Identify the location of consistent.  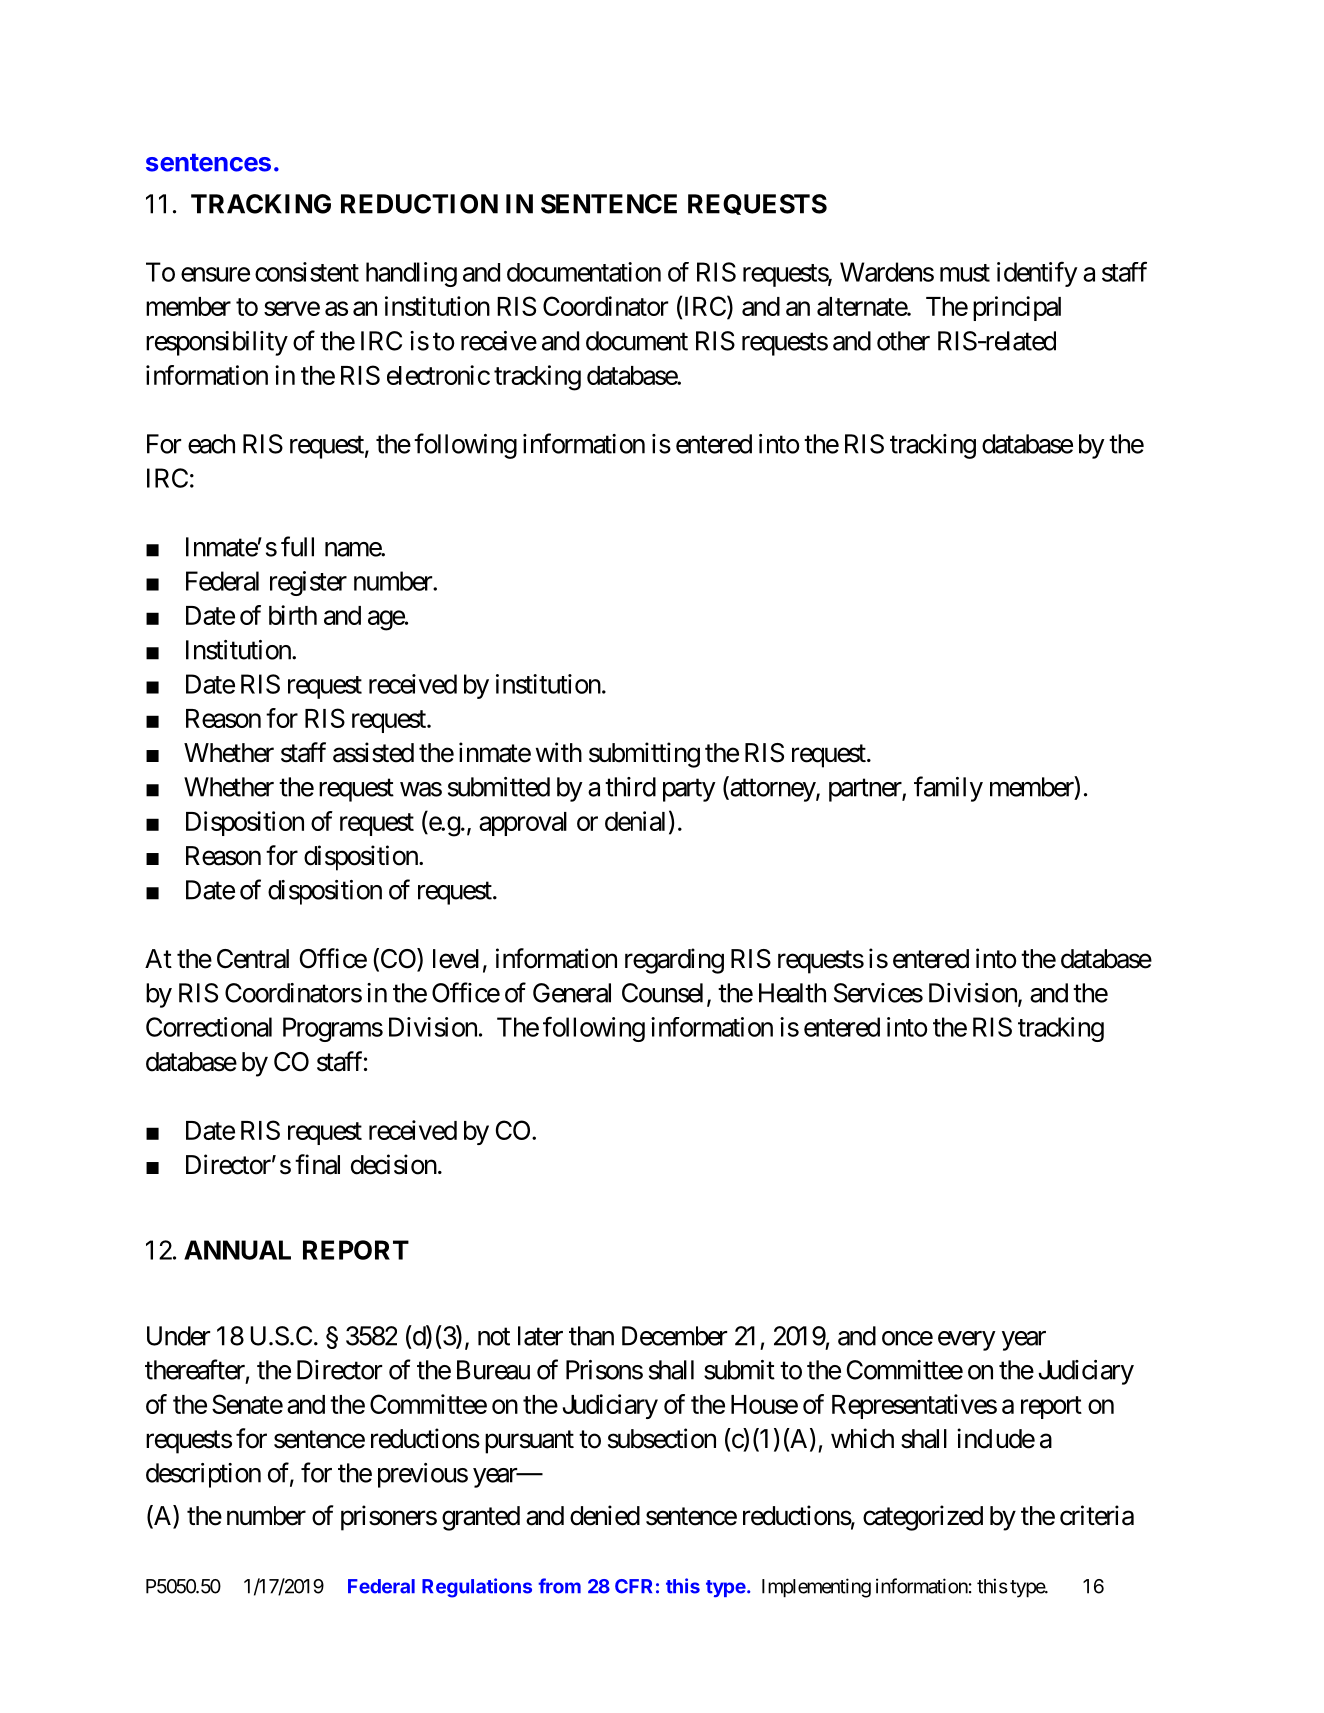
(307, 272).
